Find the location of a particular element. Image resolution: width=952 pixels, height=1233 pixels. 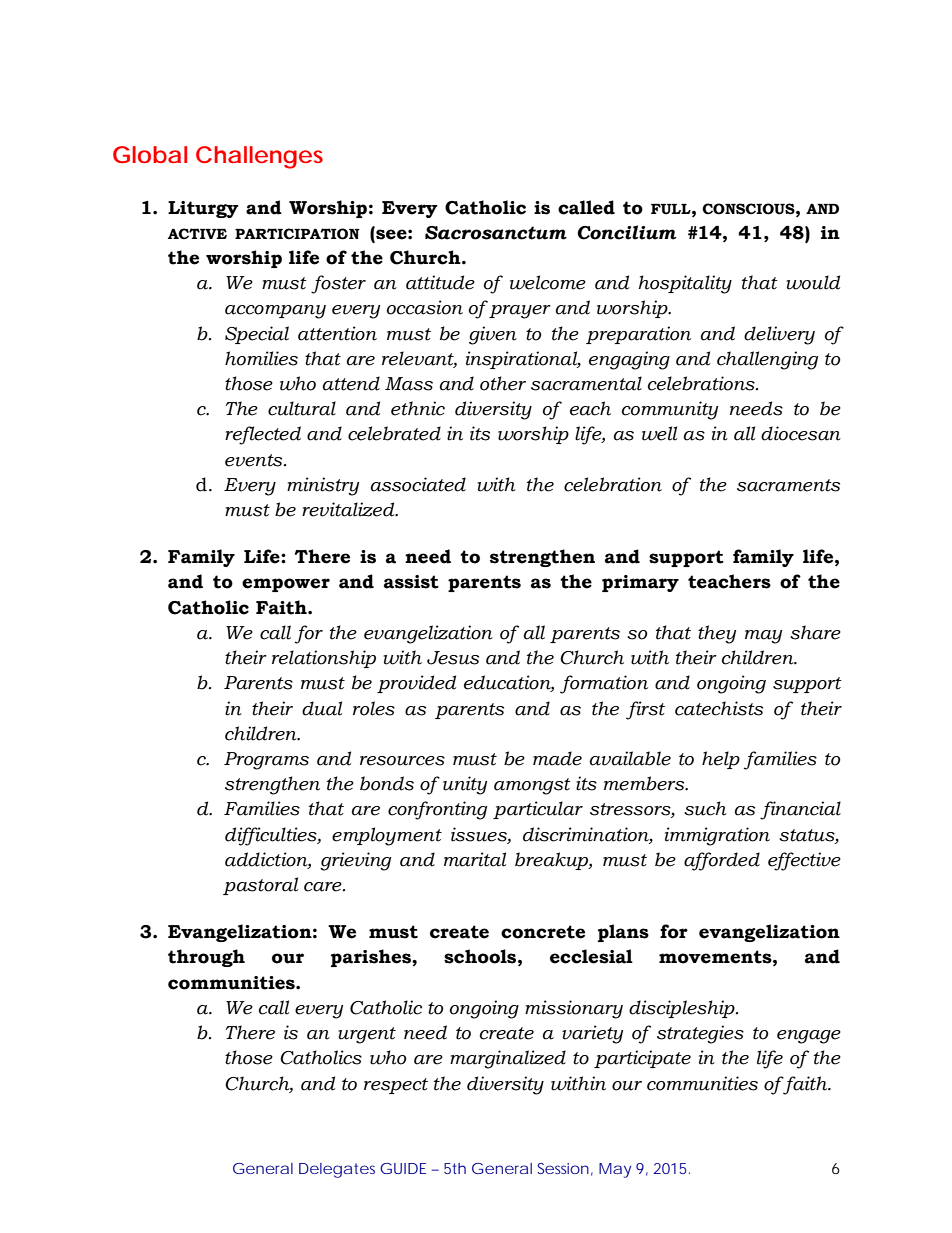

Liturgy is located at coordinates (203, 209).
